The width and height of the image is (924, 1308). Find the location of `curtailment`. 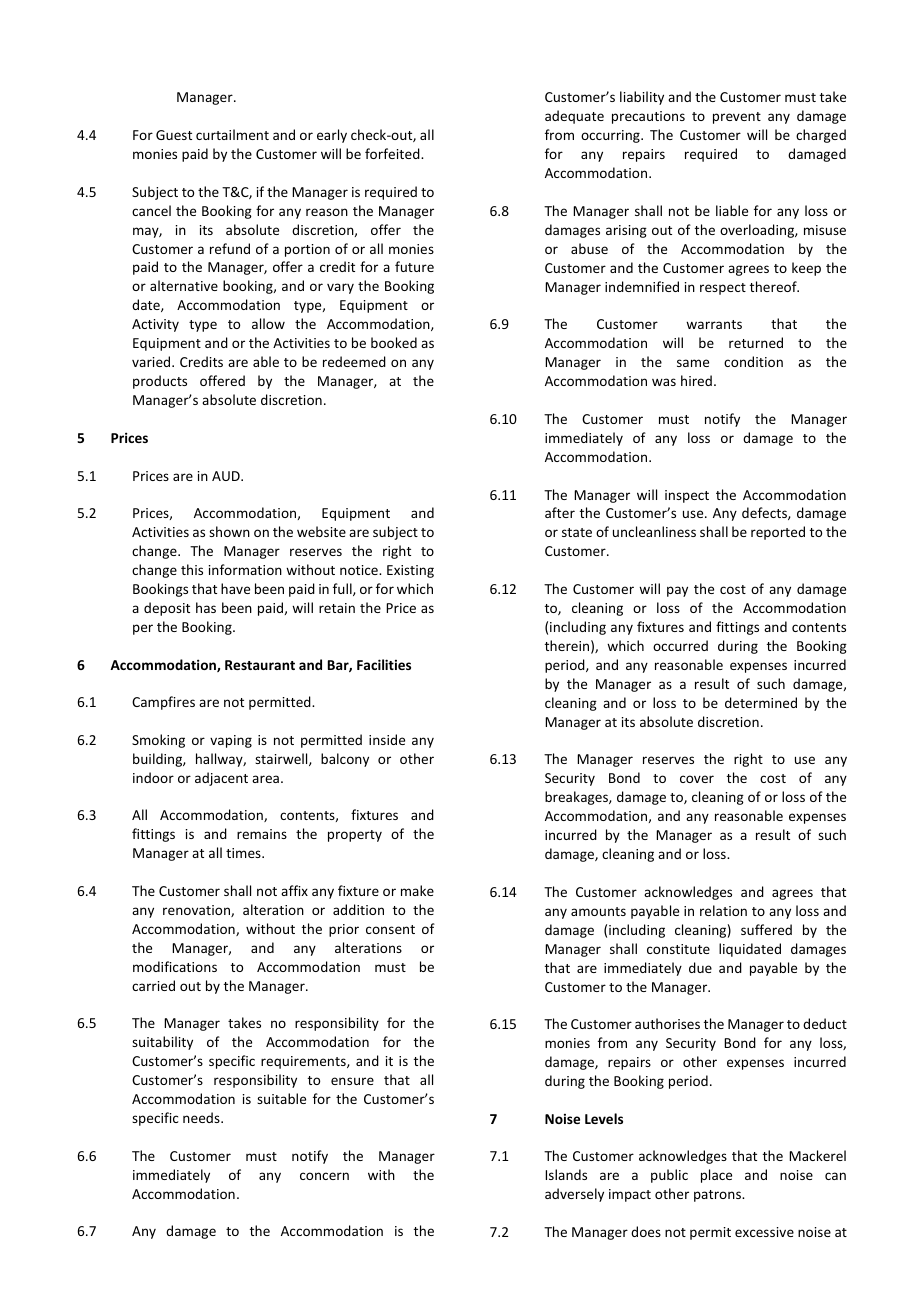

curtailment is located at coordinates (232, 134).
